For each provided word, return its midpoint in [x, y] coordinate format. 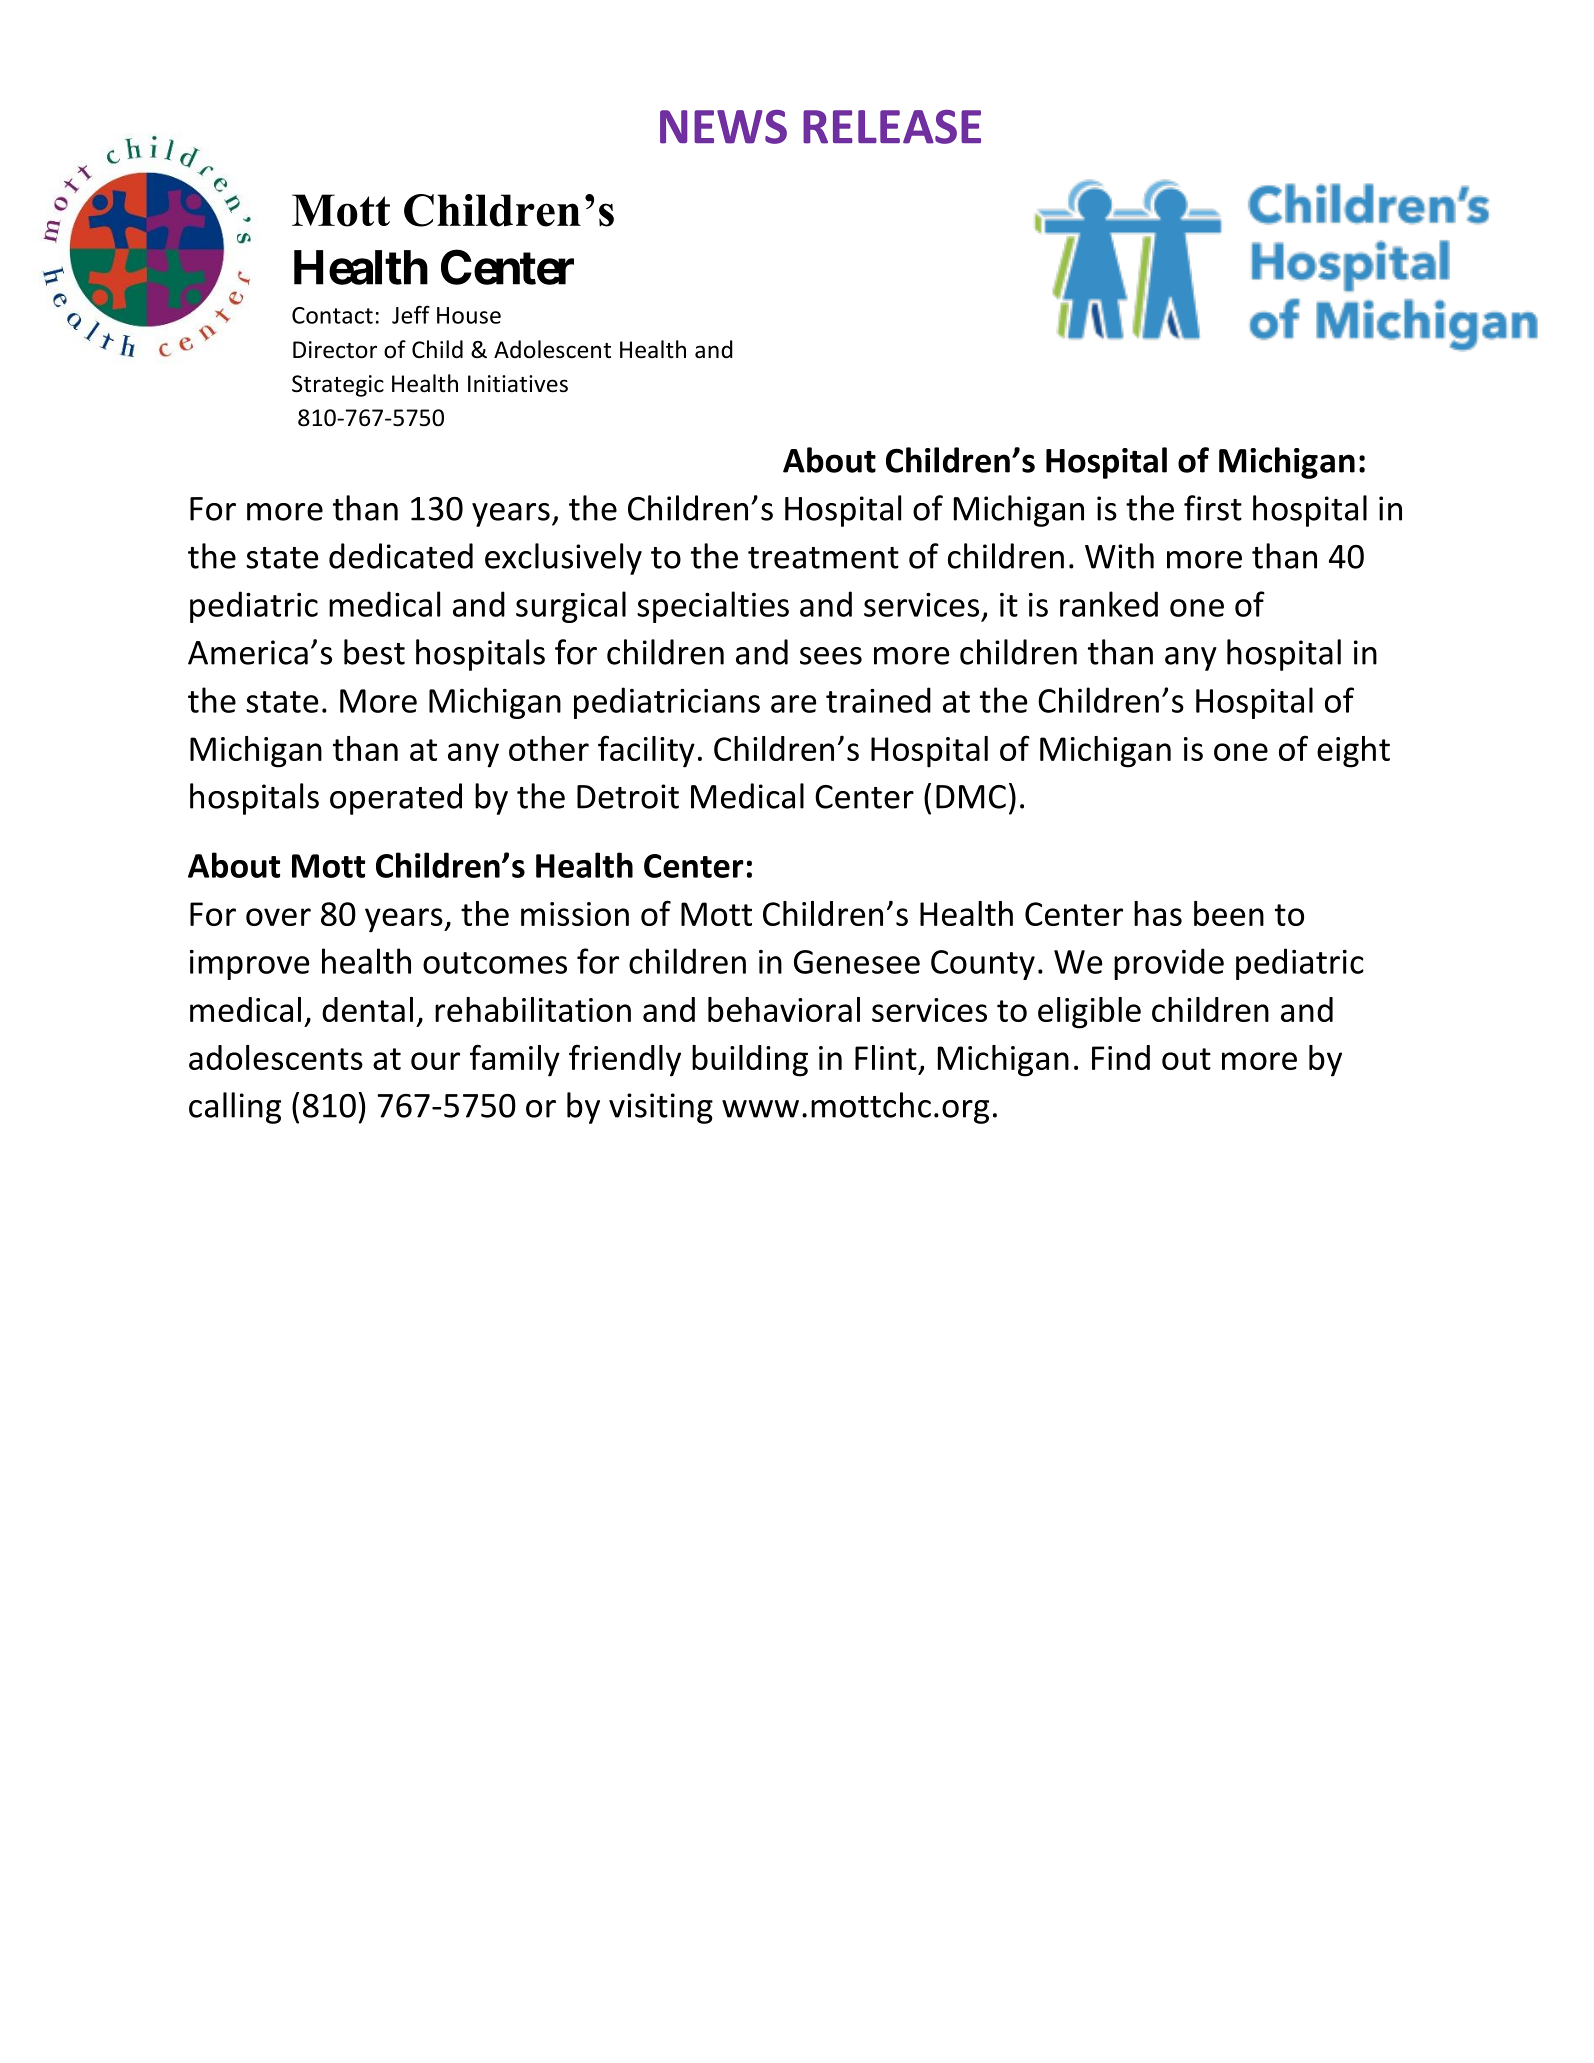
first [1213, 508]
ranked [1109, 604]
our [435, 1061]
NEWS [723, 127]
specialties [713, 607]
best [374, 652]
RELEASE [892, 127]
